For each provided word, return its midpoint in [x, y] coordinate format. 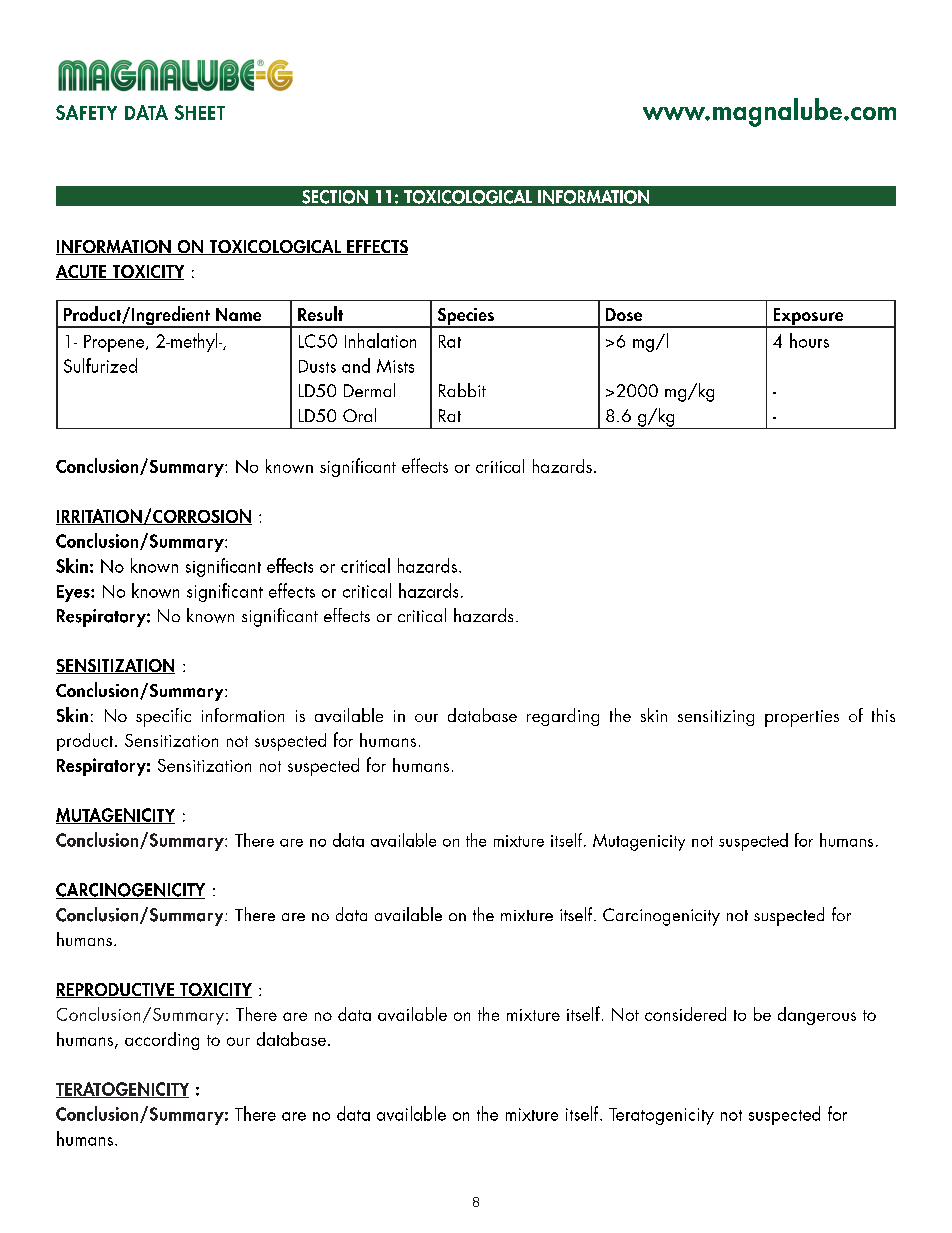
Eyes [74, 593]
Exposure [808, 318]
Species [465, 318]
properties [802, 718]
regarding [563, 717]
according [162, 1041]
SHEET [200, 112]
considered [685, 1014]
